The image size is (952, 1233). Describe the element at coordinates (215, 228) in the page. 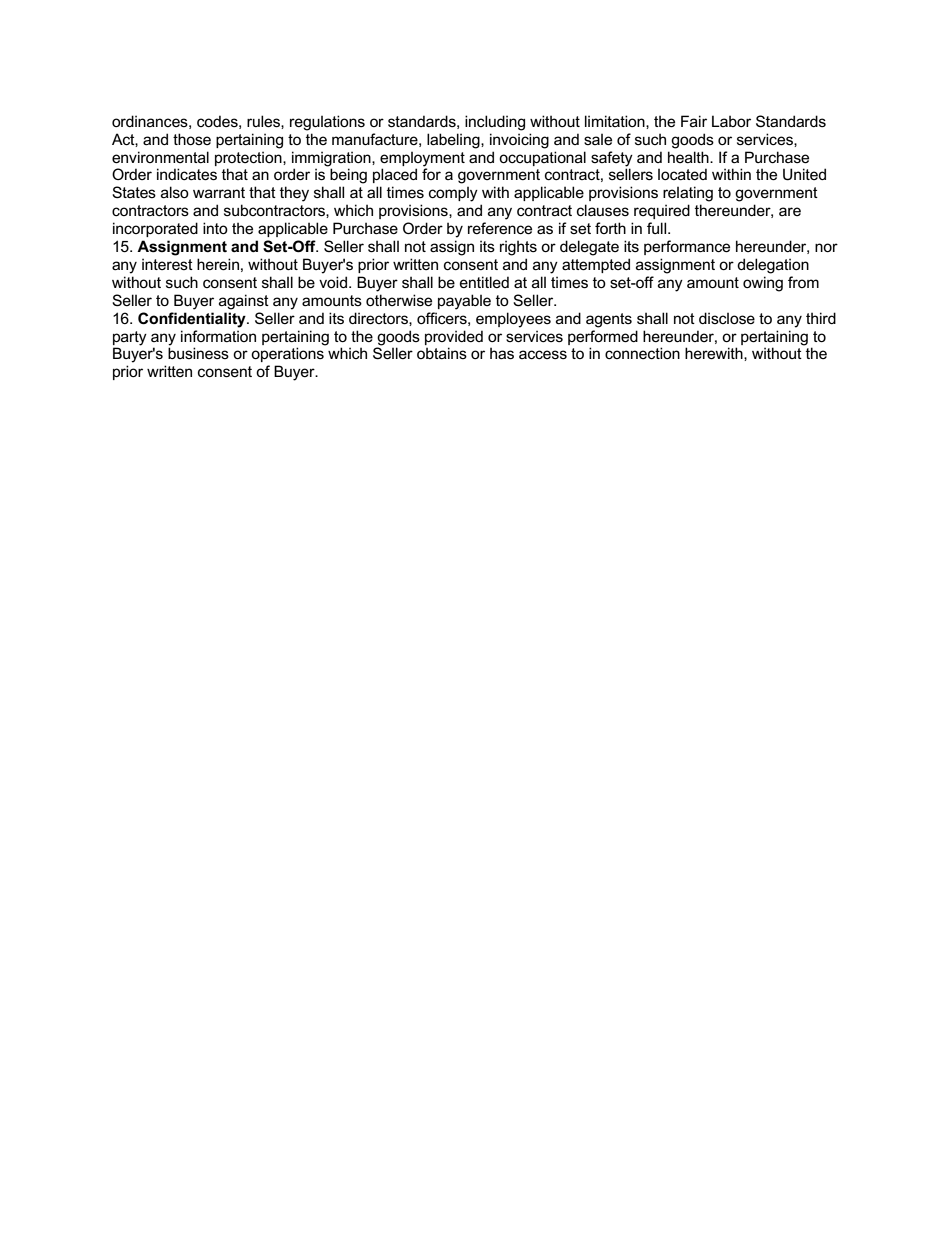

I see `into` at that location.
